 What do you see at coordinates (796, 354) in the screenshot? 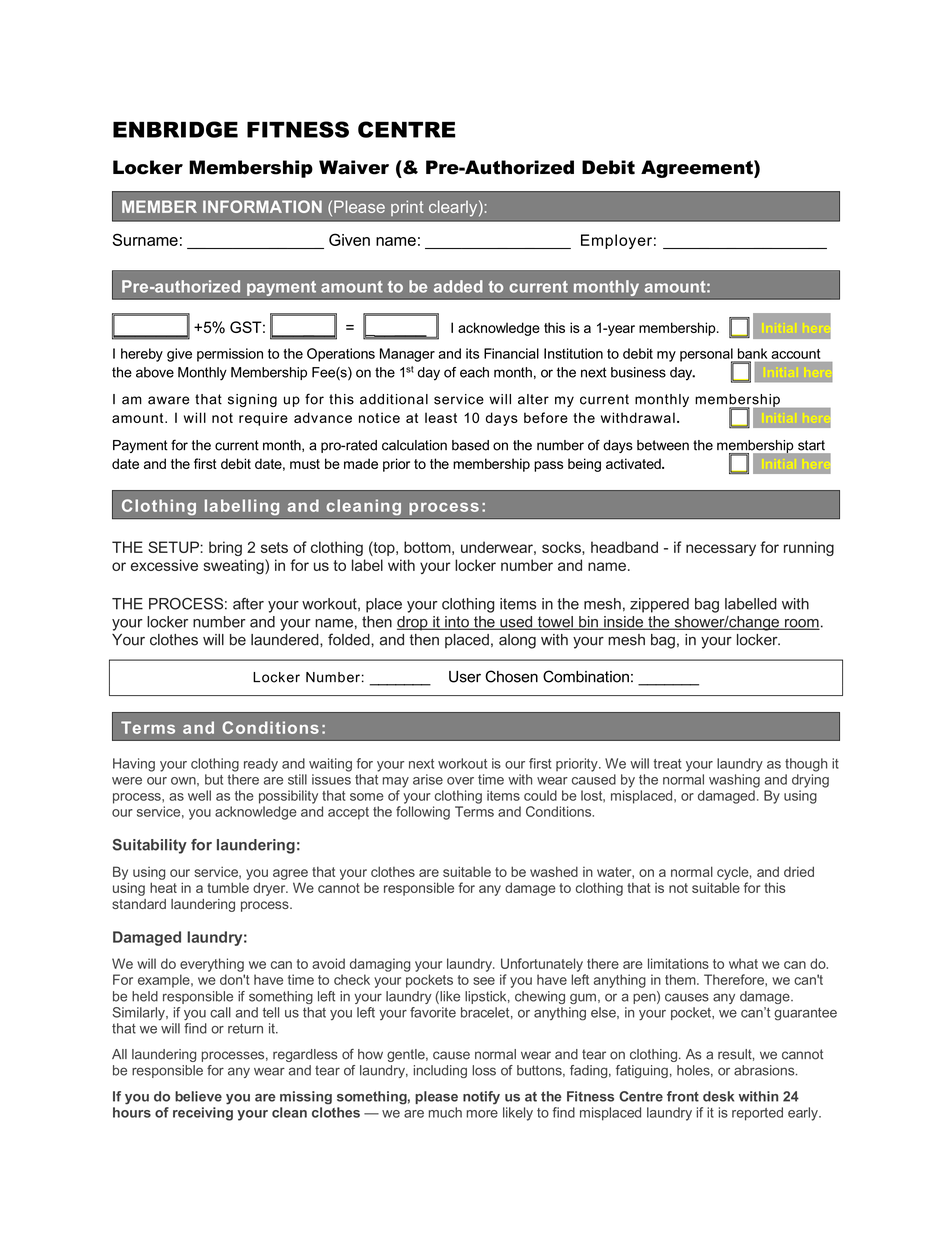
I see `account` at bounding box center [796, 354].
